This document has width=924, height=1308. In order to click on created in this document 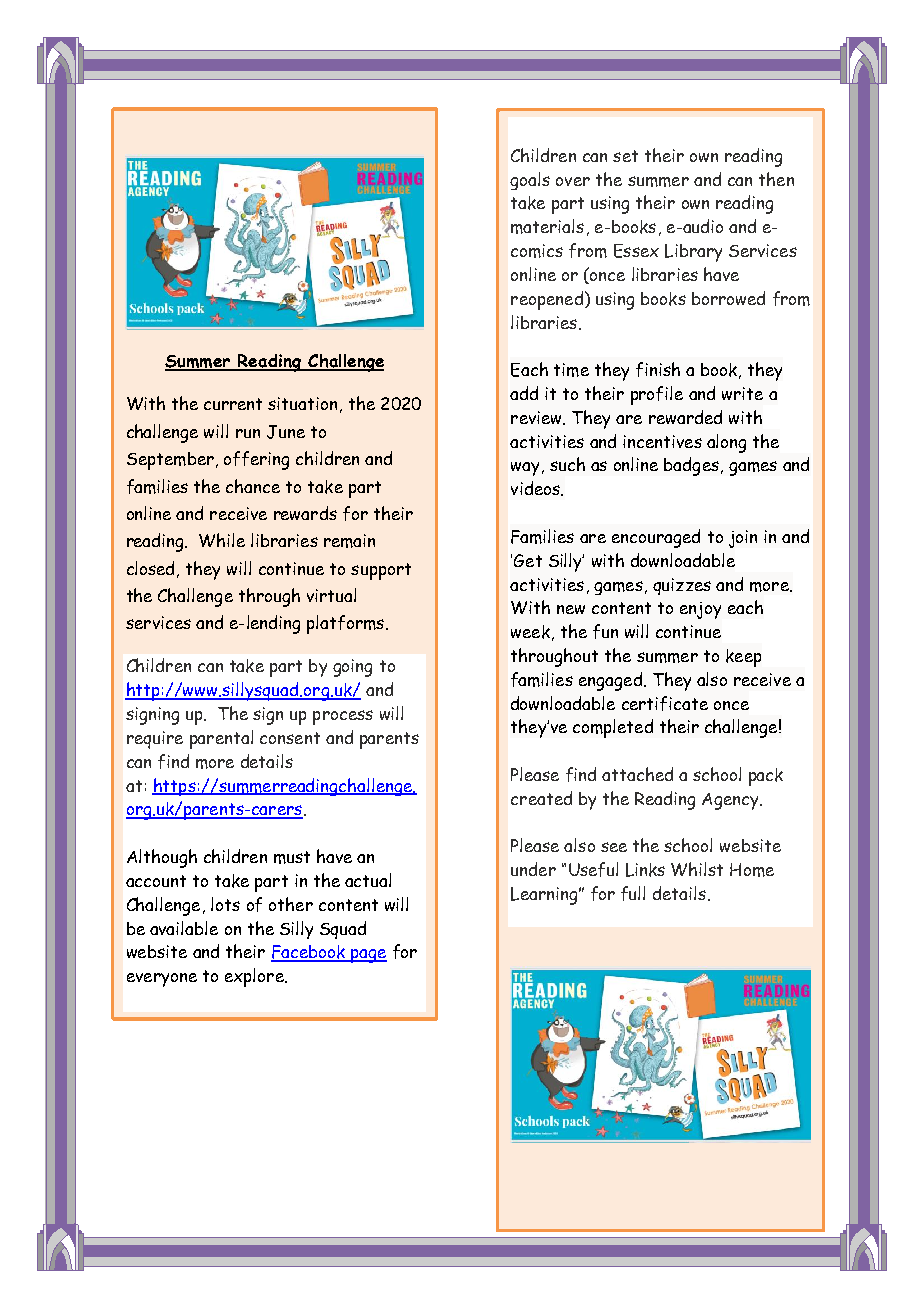, I will do `click(541, 798)`.
